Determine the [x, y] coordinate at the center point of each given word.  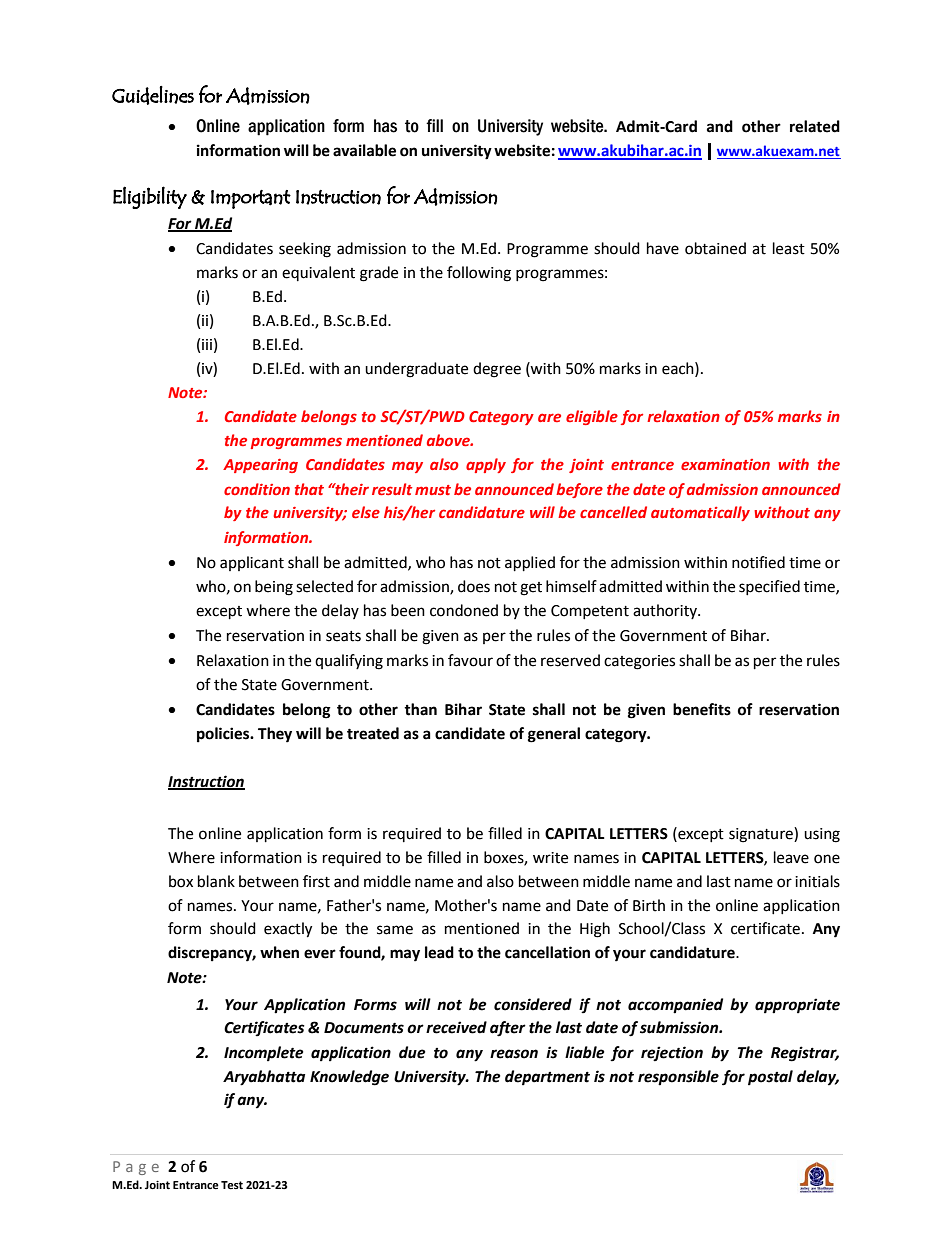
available [364, 150]
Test [232, 1185]
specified [769, 587]
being [274, 588]
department [547, 1078]
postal [770, 1078]
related [815, 126]
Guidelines [153, 95]
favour [470, 660]
